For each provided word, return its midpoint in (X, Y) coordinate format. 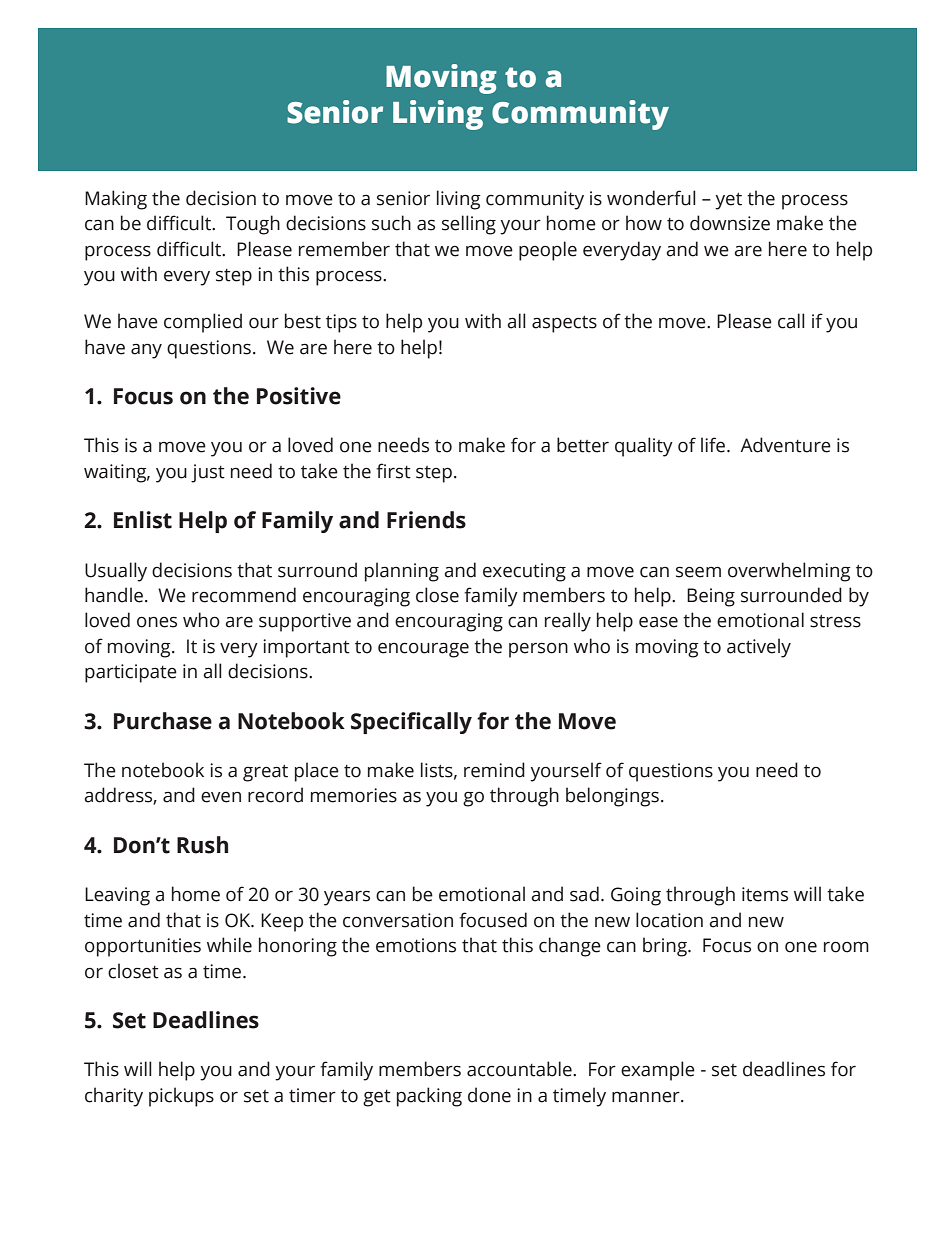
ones (157, 622)
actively (759, 648)
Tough (253, 225)
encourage (423, 650)
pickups (181, 1097)
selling (469, 225)
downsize (730, 223)
